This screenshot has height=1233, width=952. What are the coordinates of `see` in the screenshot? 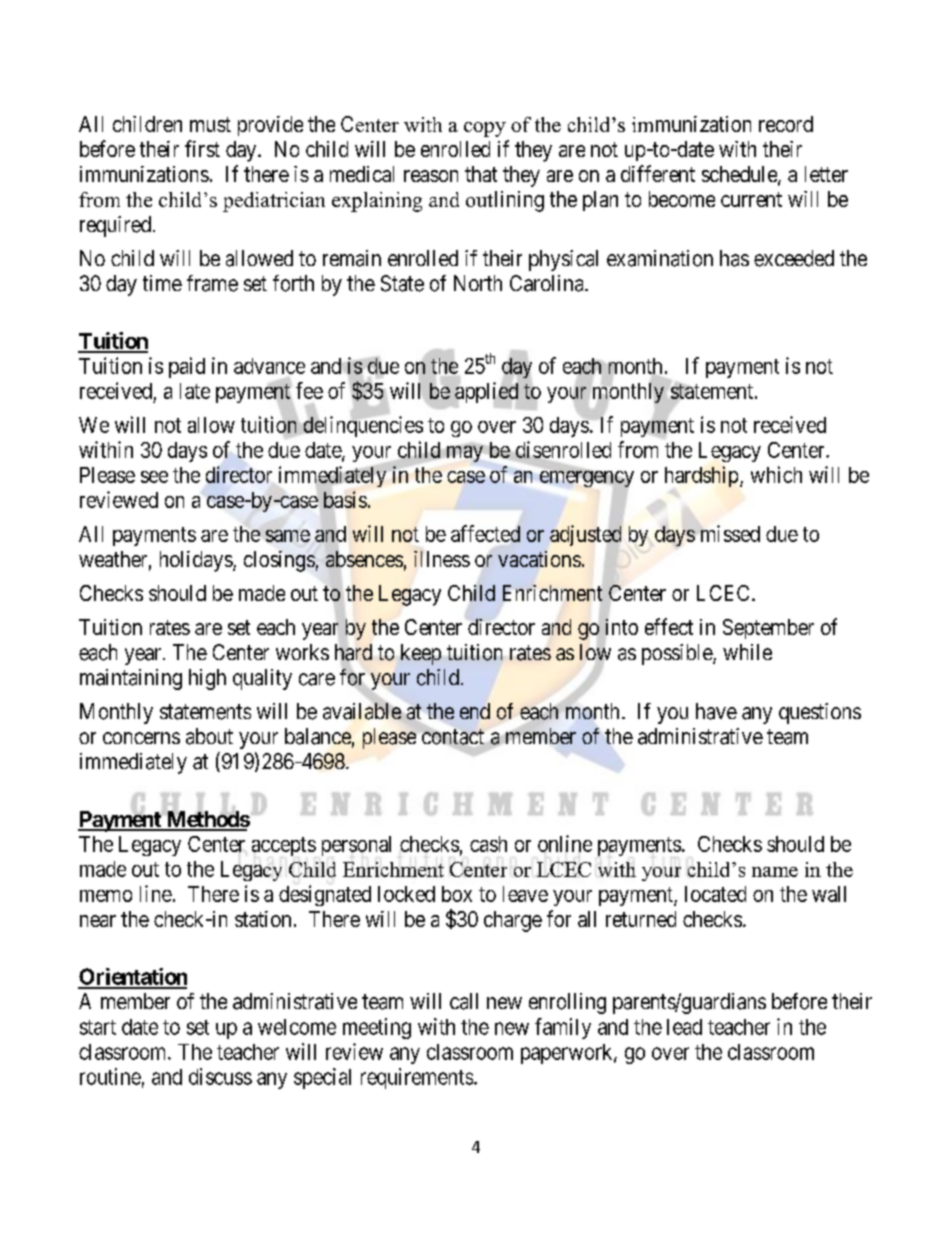 It's located at (154, 477).
